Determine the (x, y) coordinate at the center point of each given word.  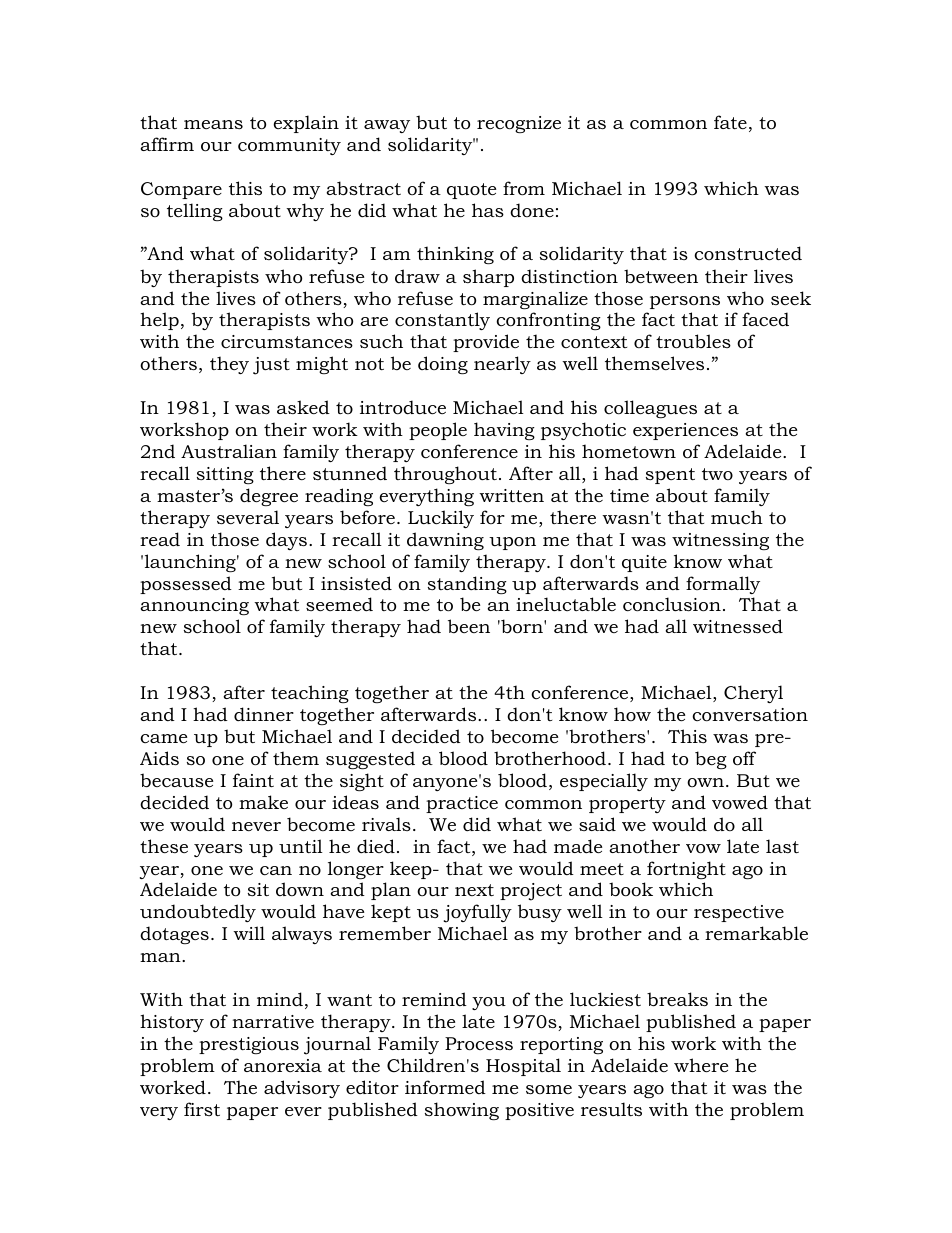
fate (730, 122)
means (213, 124)
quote (471, 191)
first (202, 1109)
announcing (194, 606)
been (469, 626)
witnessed (738, 626)
